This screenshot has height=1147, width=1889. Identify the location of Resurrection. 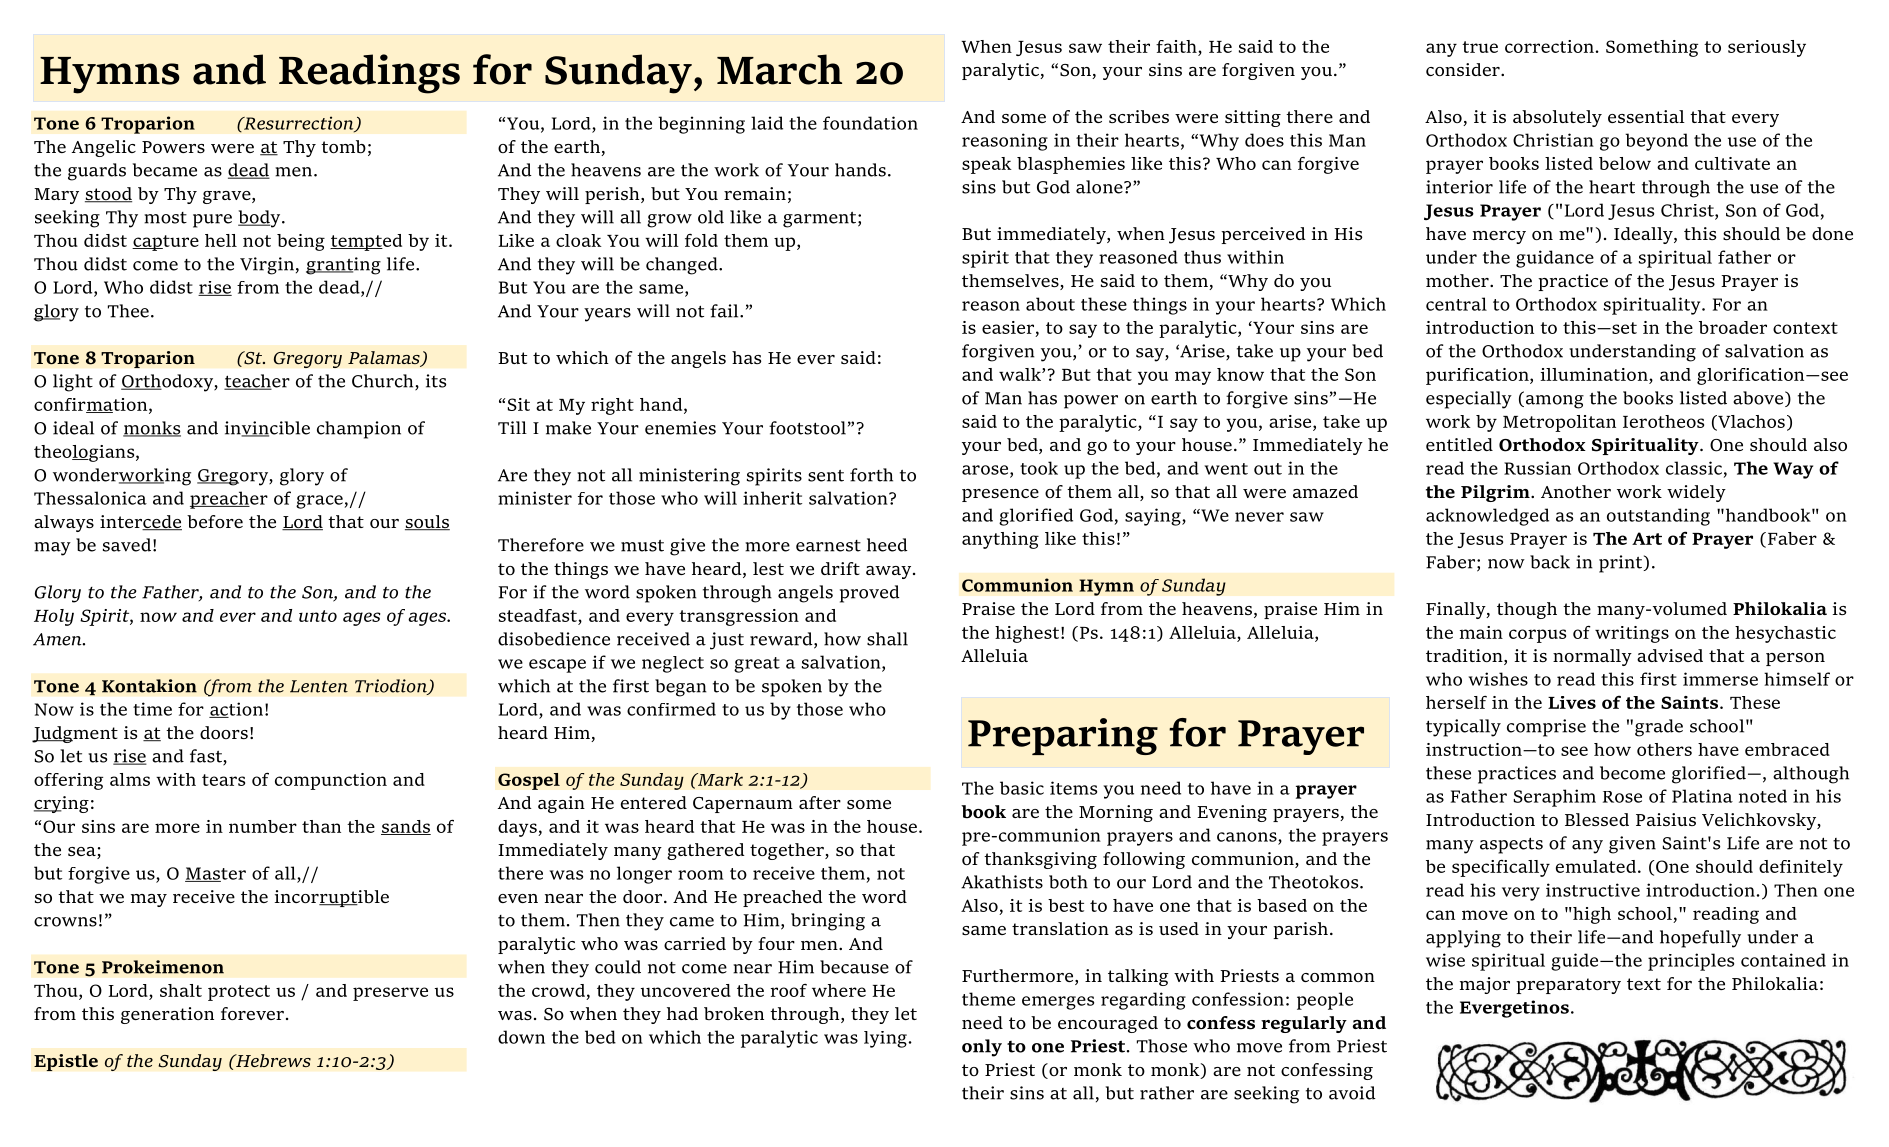
(299, 124).
